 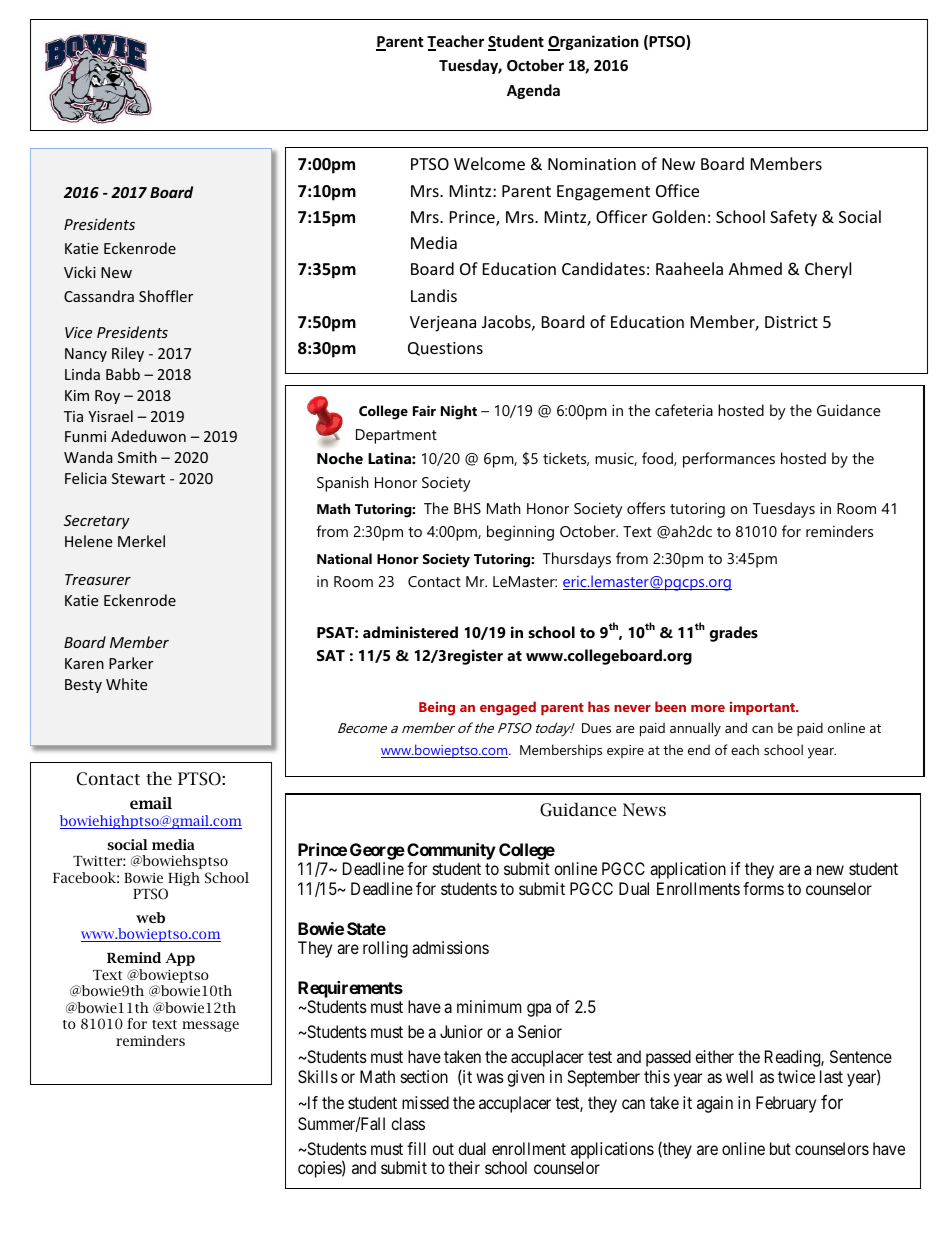 I want to click on performances, so click(x=729, y=460).
